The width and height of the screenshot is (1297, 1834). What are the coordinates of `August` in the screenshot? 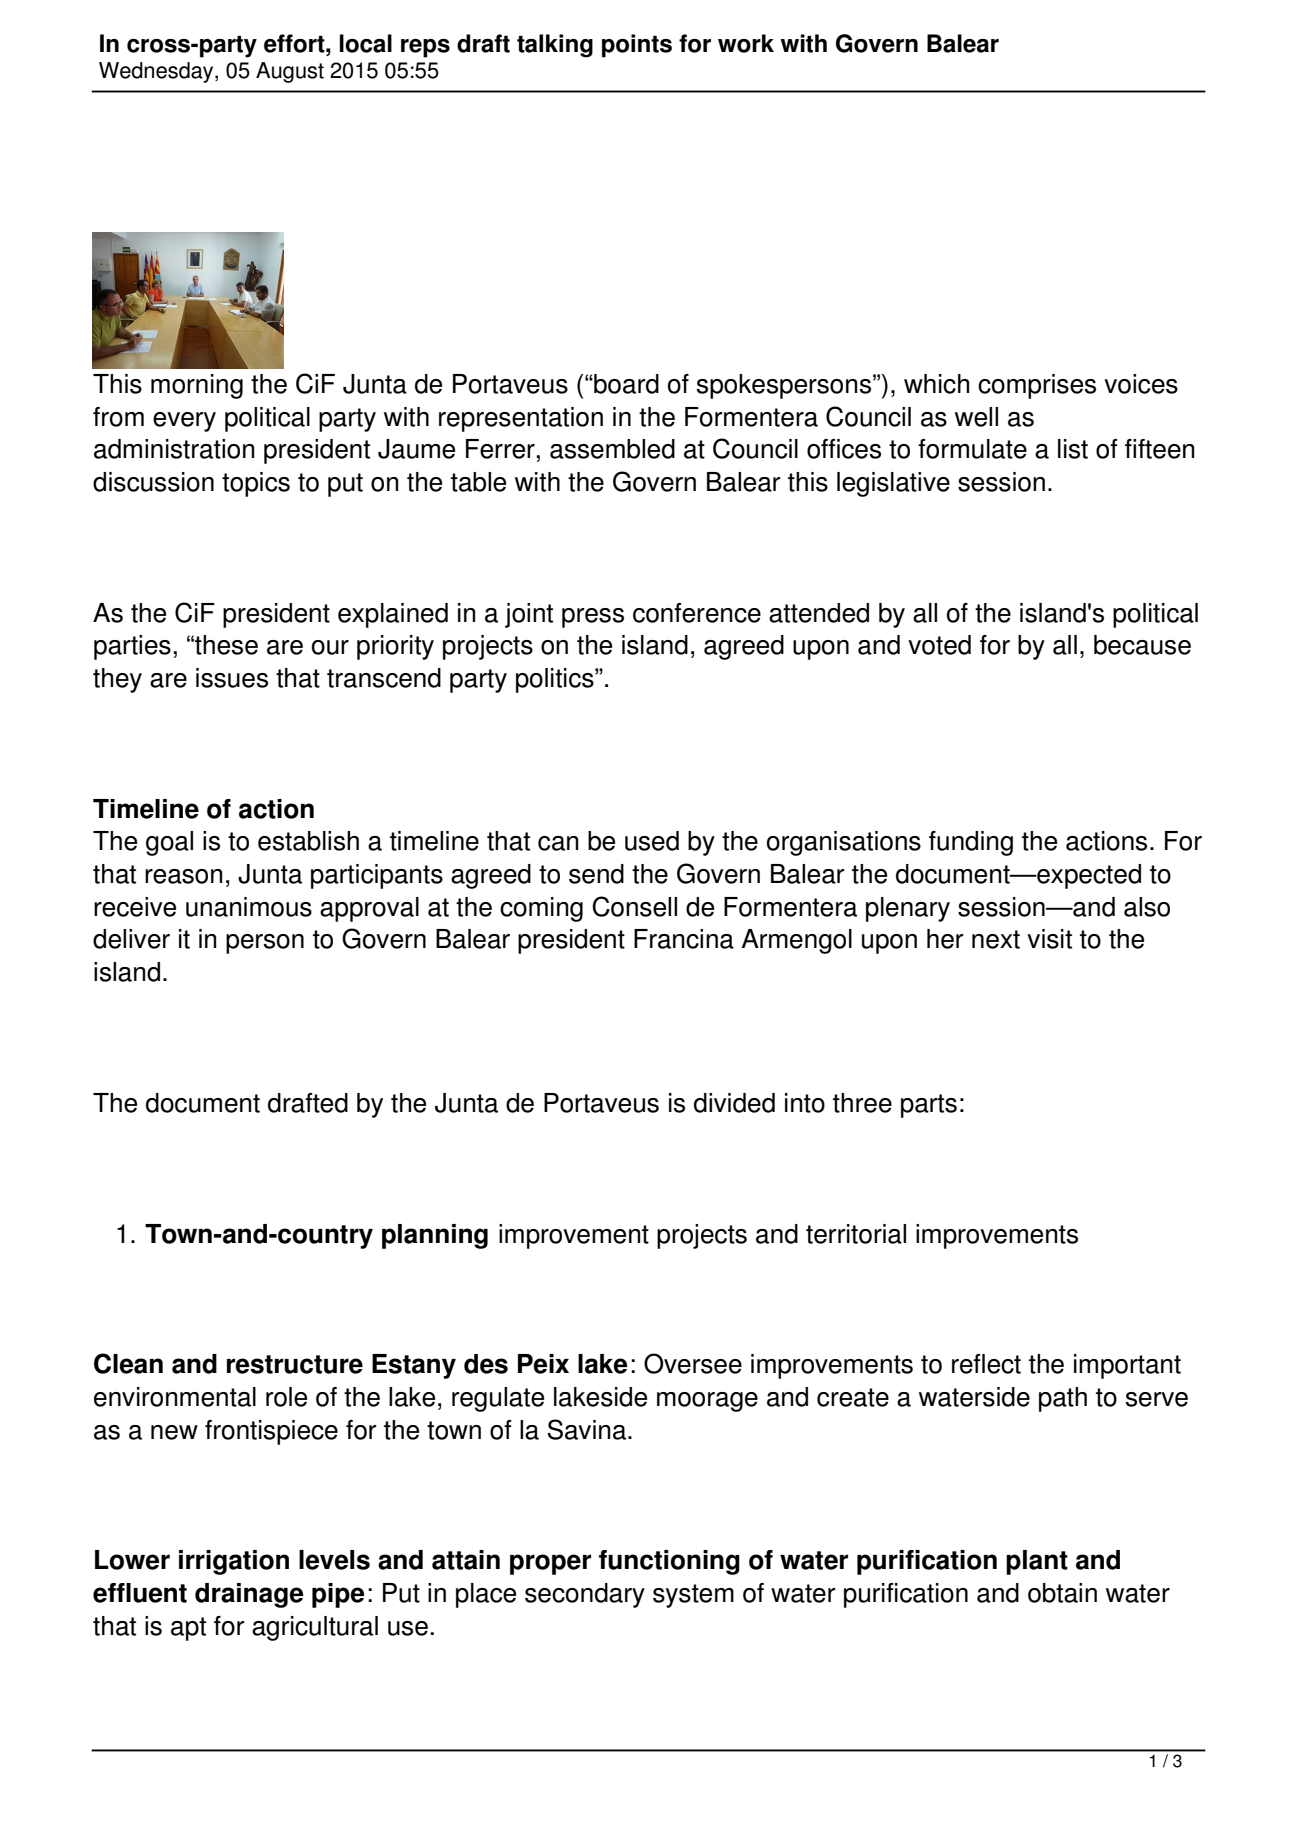 It's located at (290, 72).
